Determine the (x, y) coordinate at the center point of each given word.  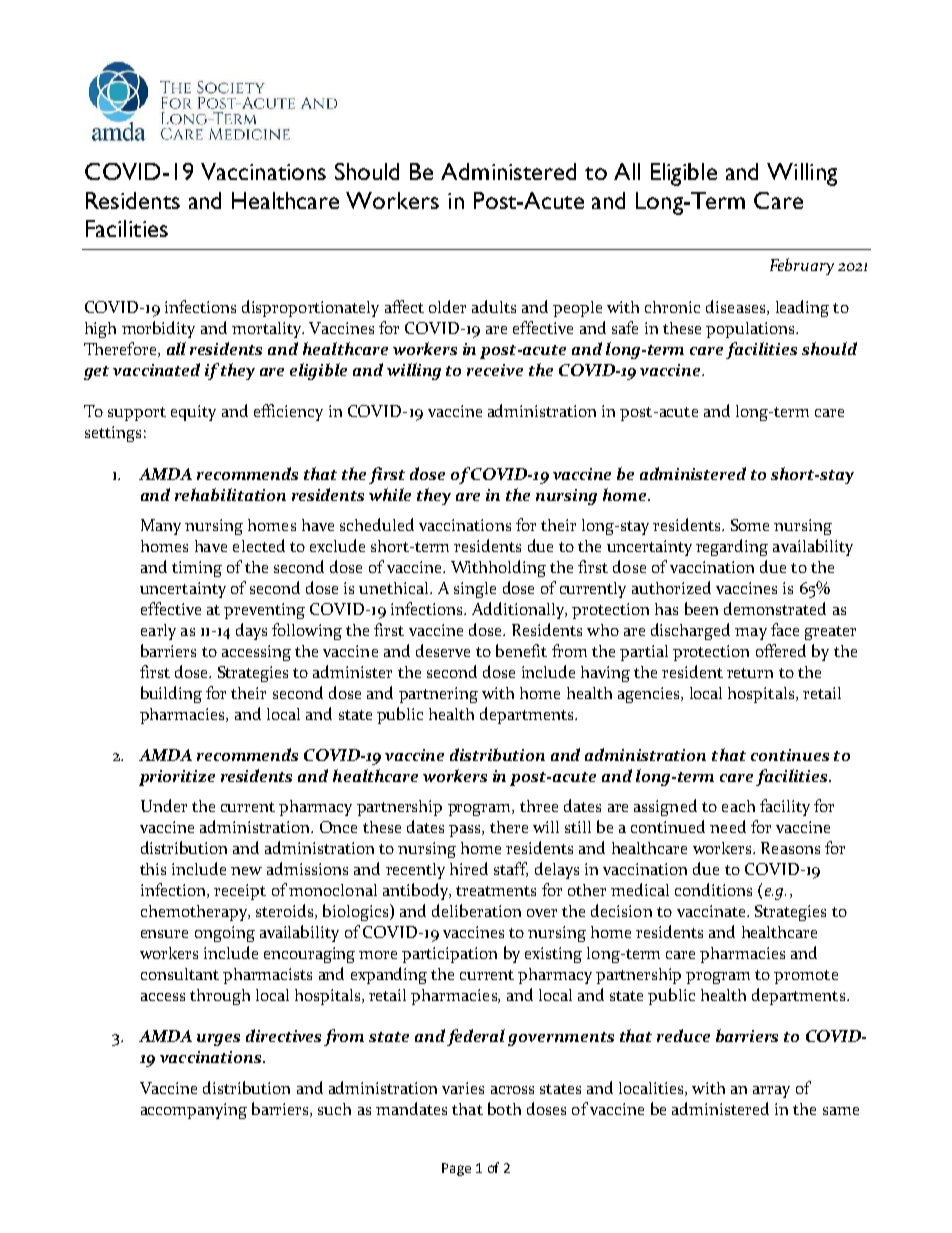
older (447, 306)
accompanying (194, 1111)
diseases (737, 307)
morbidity (158, 329)
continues (790, 755)
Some (750, 525)
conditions (713, 889)
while (390, 494)
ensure (164, 934)
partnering (438, 695)
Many (161, 527)
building (171, 694)
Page (456, 1169)
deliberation (476, 910)
